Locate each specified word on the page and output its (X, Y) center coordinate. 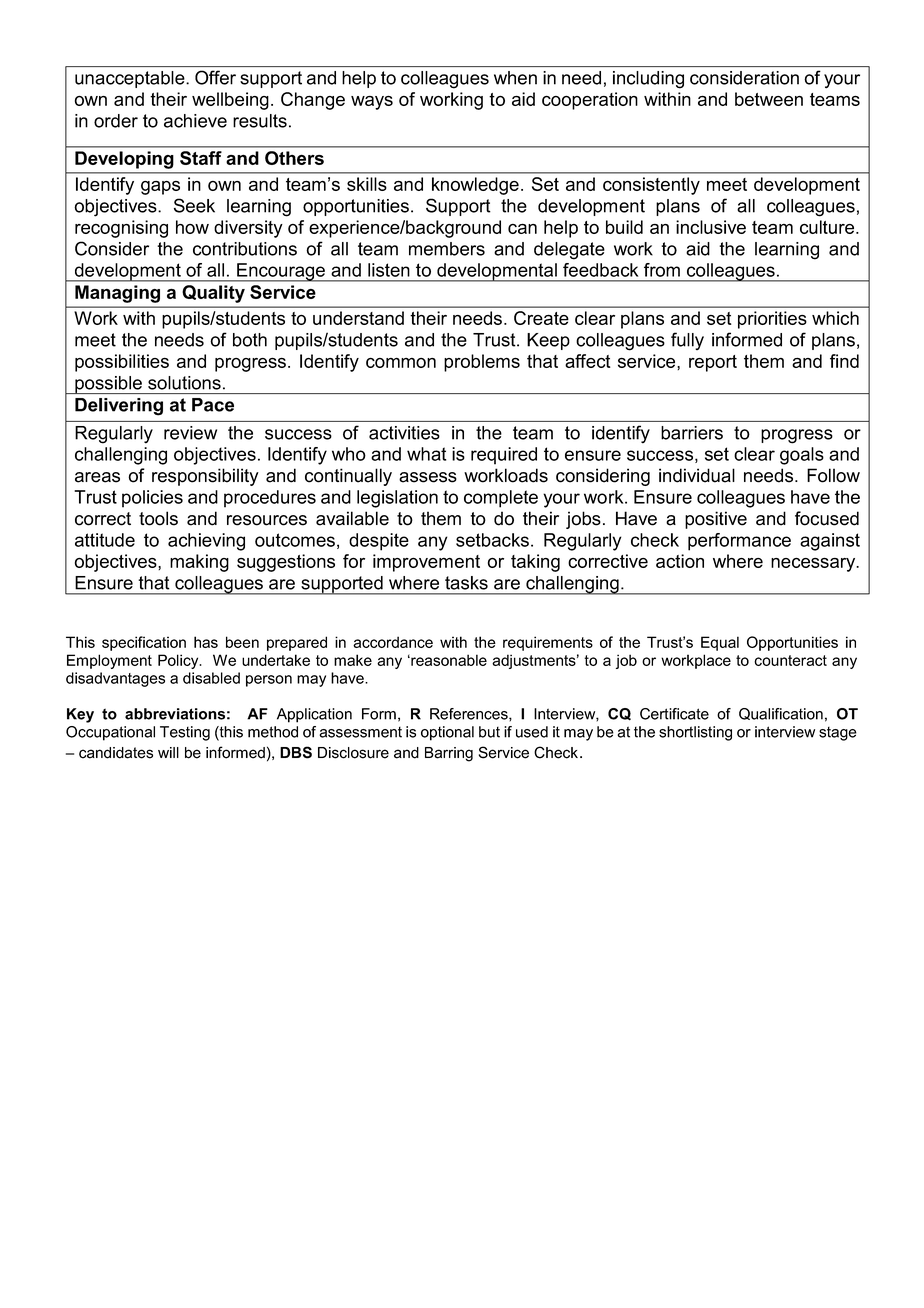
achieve (195, 121)
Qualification (781, 714)
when (515, 78)
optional (447, 733)
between (769, 99)
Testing (185, 733)
